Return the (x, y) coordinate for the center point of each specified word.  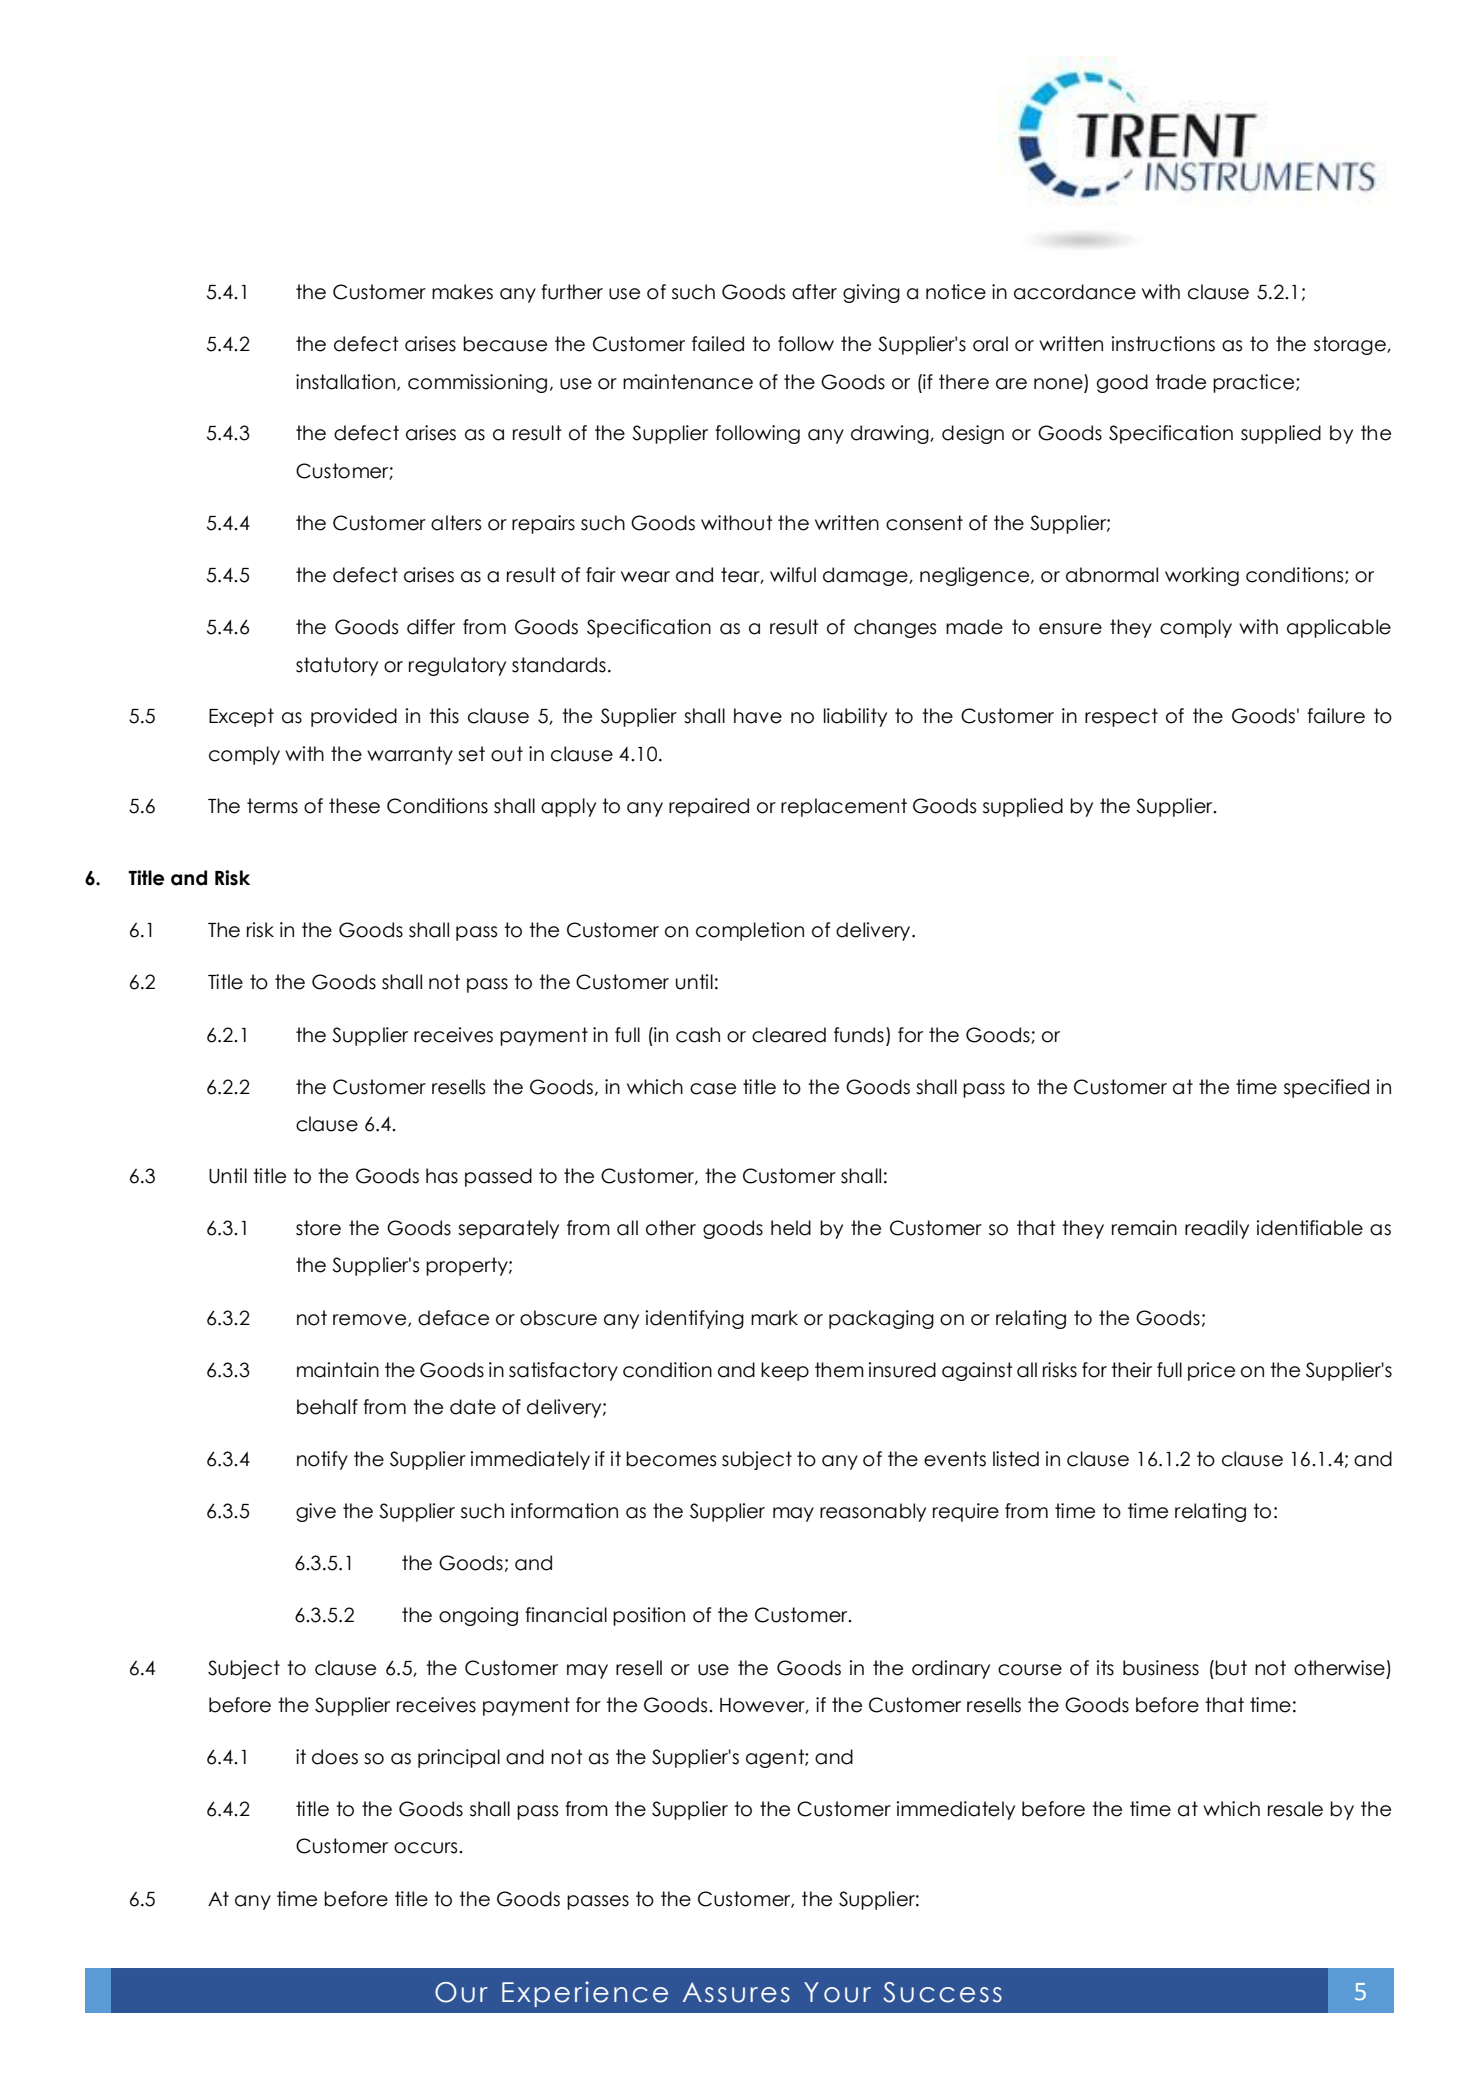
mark (774, 1318)
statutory (337, 666)
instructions (1163, 344)
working (1202, 576)
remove (371, 1320)
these (354, 806)
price (1211, 1371)
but (1231, 1668)
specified (1326, 1088)
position (649, 1616)
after (814, 292)
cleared (789, 1035)
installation (345, 382)
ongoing (478, 1616)
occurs (427, 1848)
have (758, 716)
